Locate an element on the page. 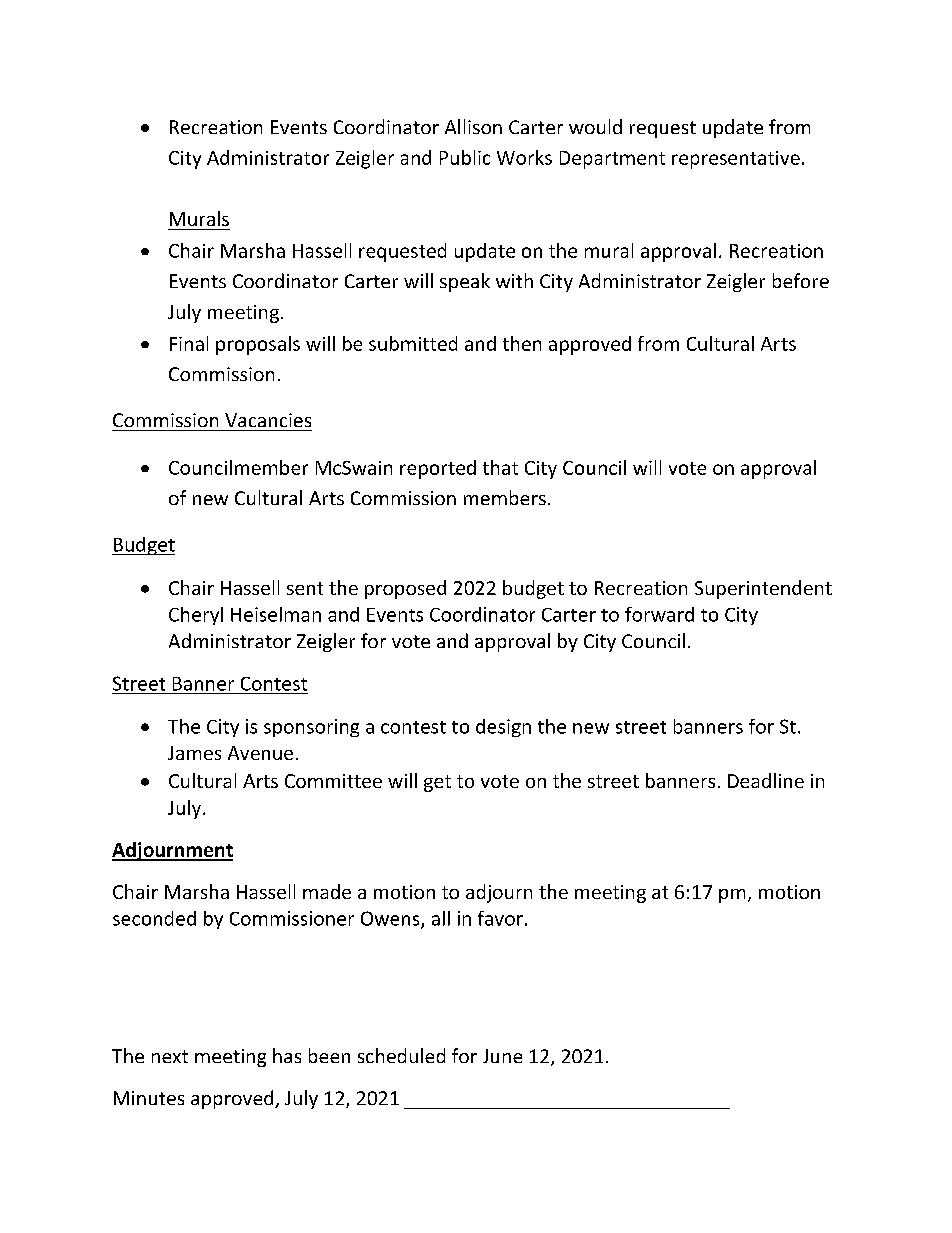  Department is located at coordinates (612, 160).
